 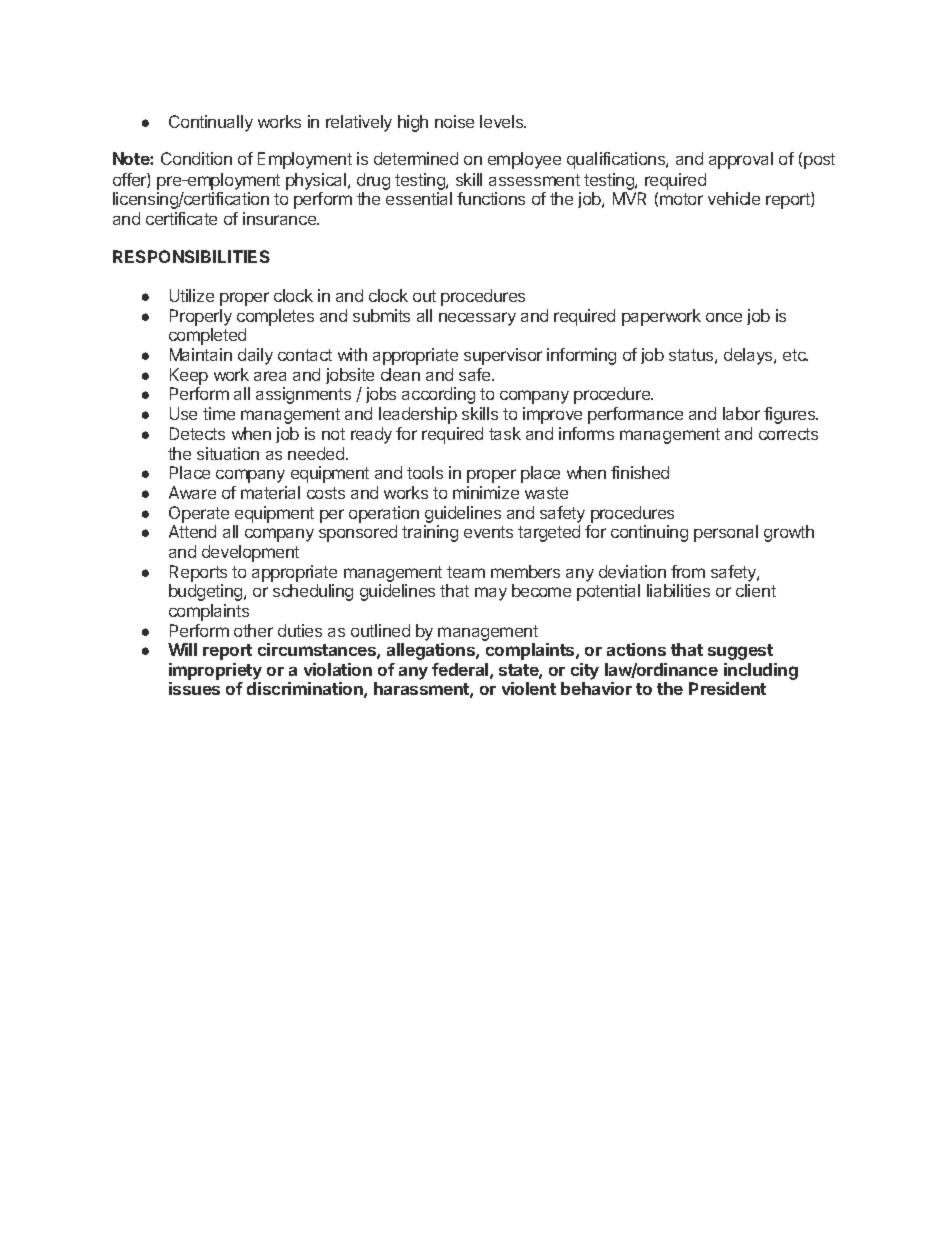 What do you see at coordinates (215, 671) in the page?
I see `impropriety` at bounding box center [215, 671].
